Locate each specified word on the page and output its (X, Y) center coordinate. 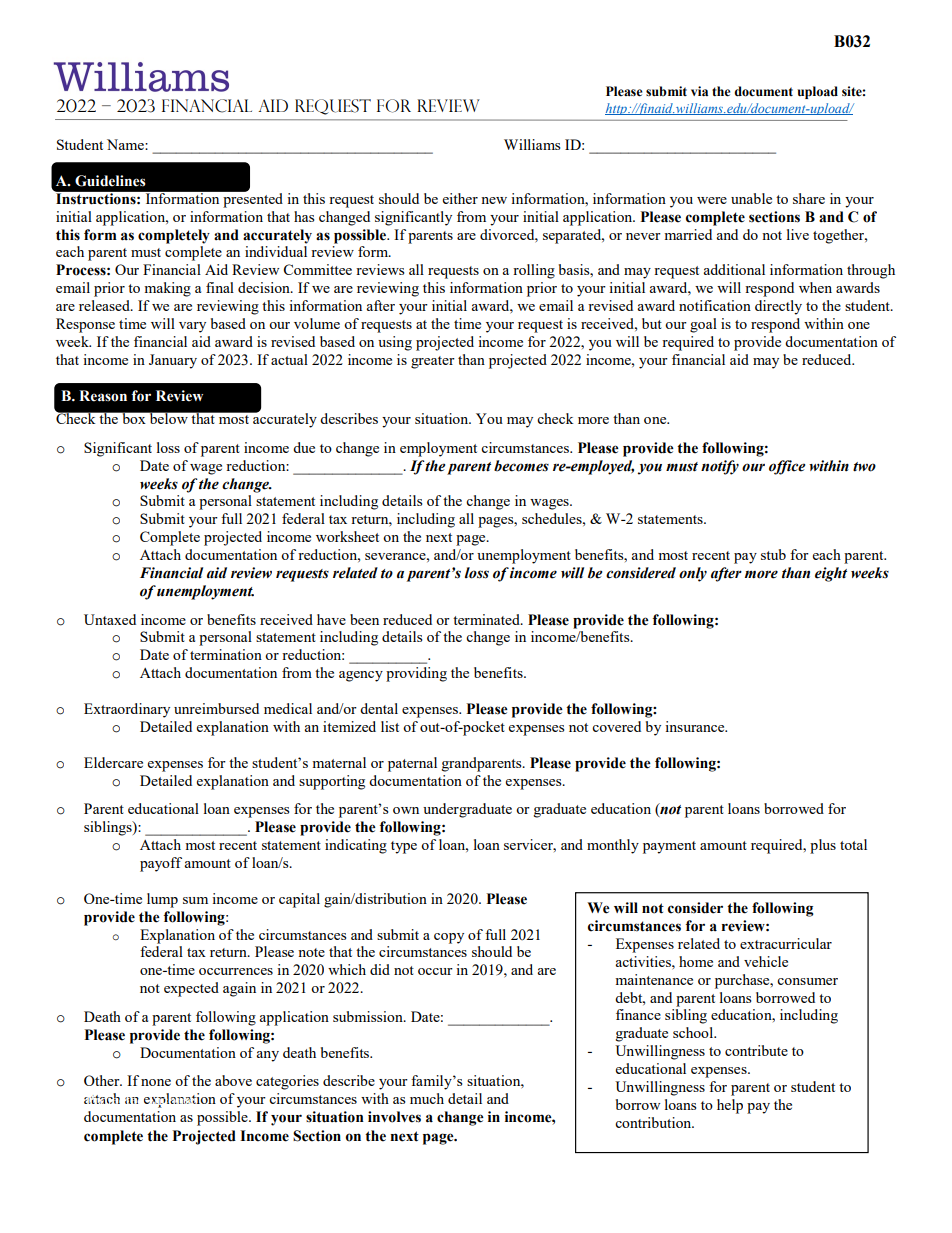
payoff (161, 864)
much (427, 1098)
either (460, 198)
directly (778, 307)
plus (823, 846)
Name (126, 144)
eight (831, 574)
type (404, 847)
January (173, 361)
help (730, 1106)
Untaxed (110, 619)
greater (433, 362)
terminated (487, 619)
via (699, 91)
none (156, 1082)
